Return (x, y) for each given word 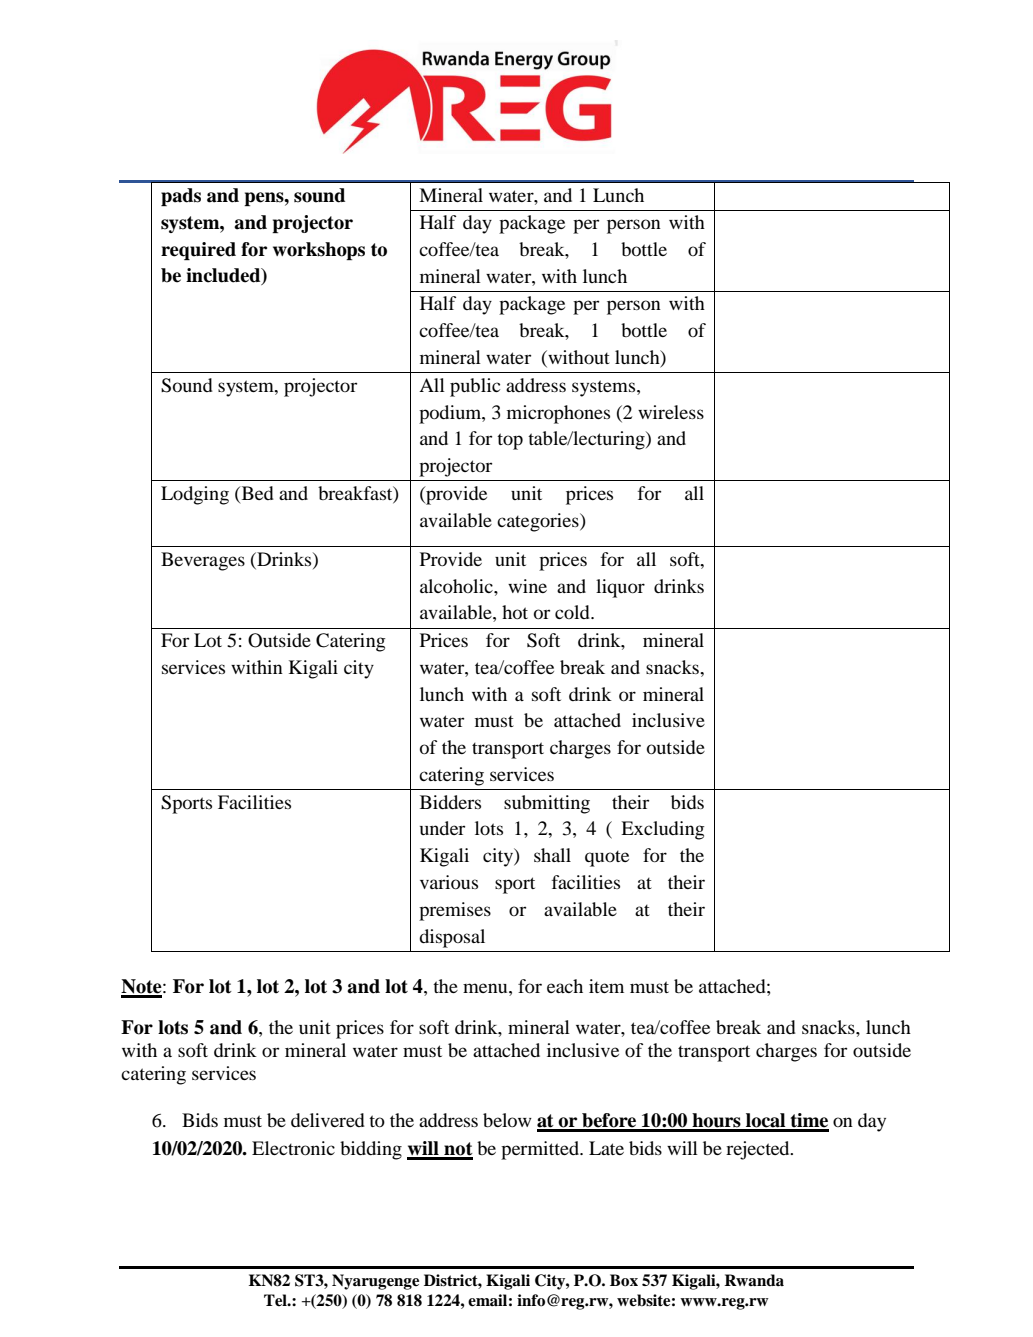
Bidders (450, 802)
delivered (328, 1120)
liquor (620, 588)
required (198, 251)
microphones (558, 414)
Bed (256, 493)
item (606, 986)
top (510, 441)
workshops (319, 251)
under (442, 828)
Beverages (203, 561)
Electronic (293, 1148)
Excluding (662, 830)
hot (515, 612)
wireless (671, 412)
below (507, 1120)
